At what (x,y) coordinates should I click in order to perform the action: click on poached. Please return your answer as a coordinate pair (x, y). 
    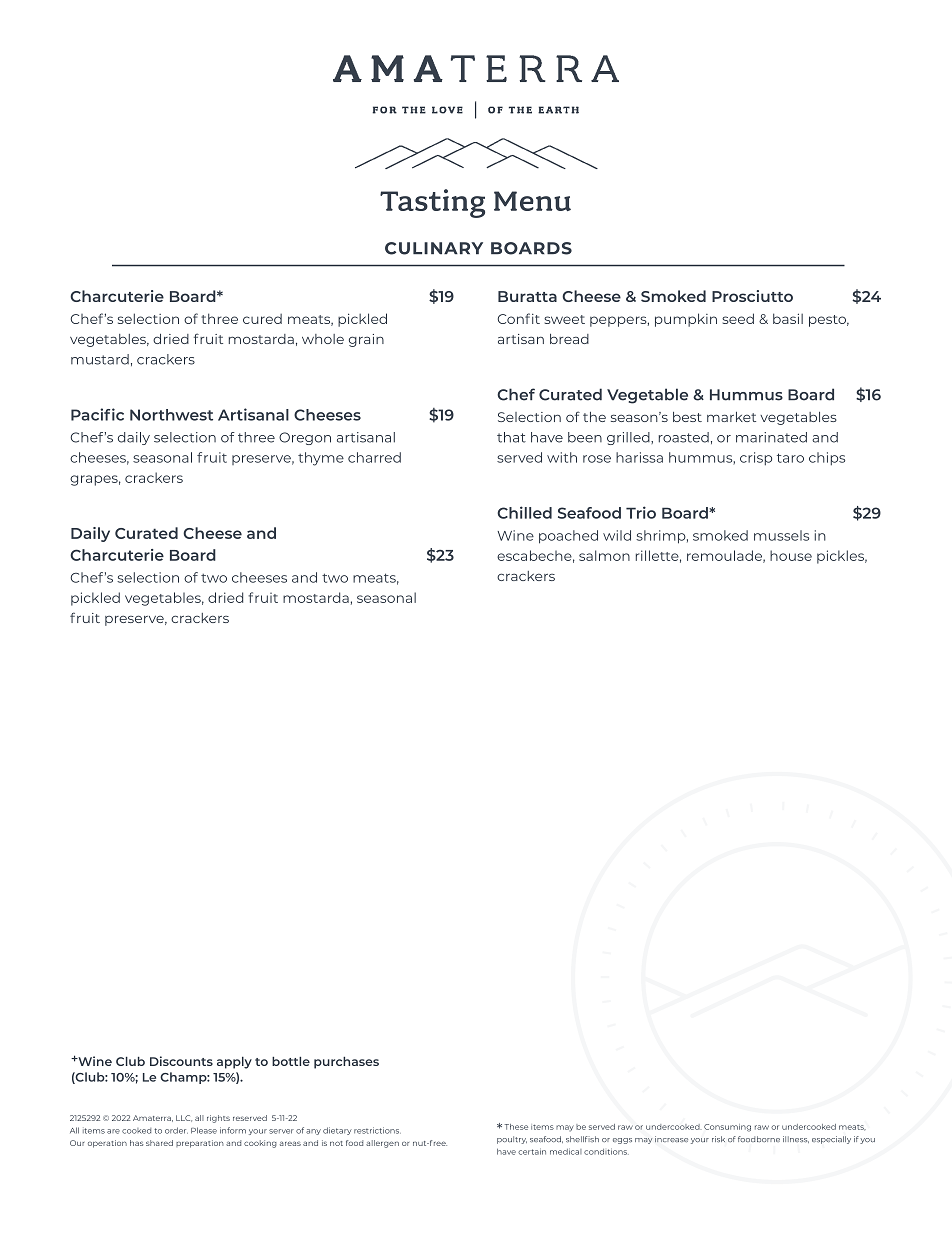
    Looking at the image, I should click on (568, 537).
